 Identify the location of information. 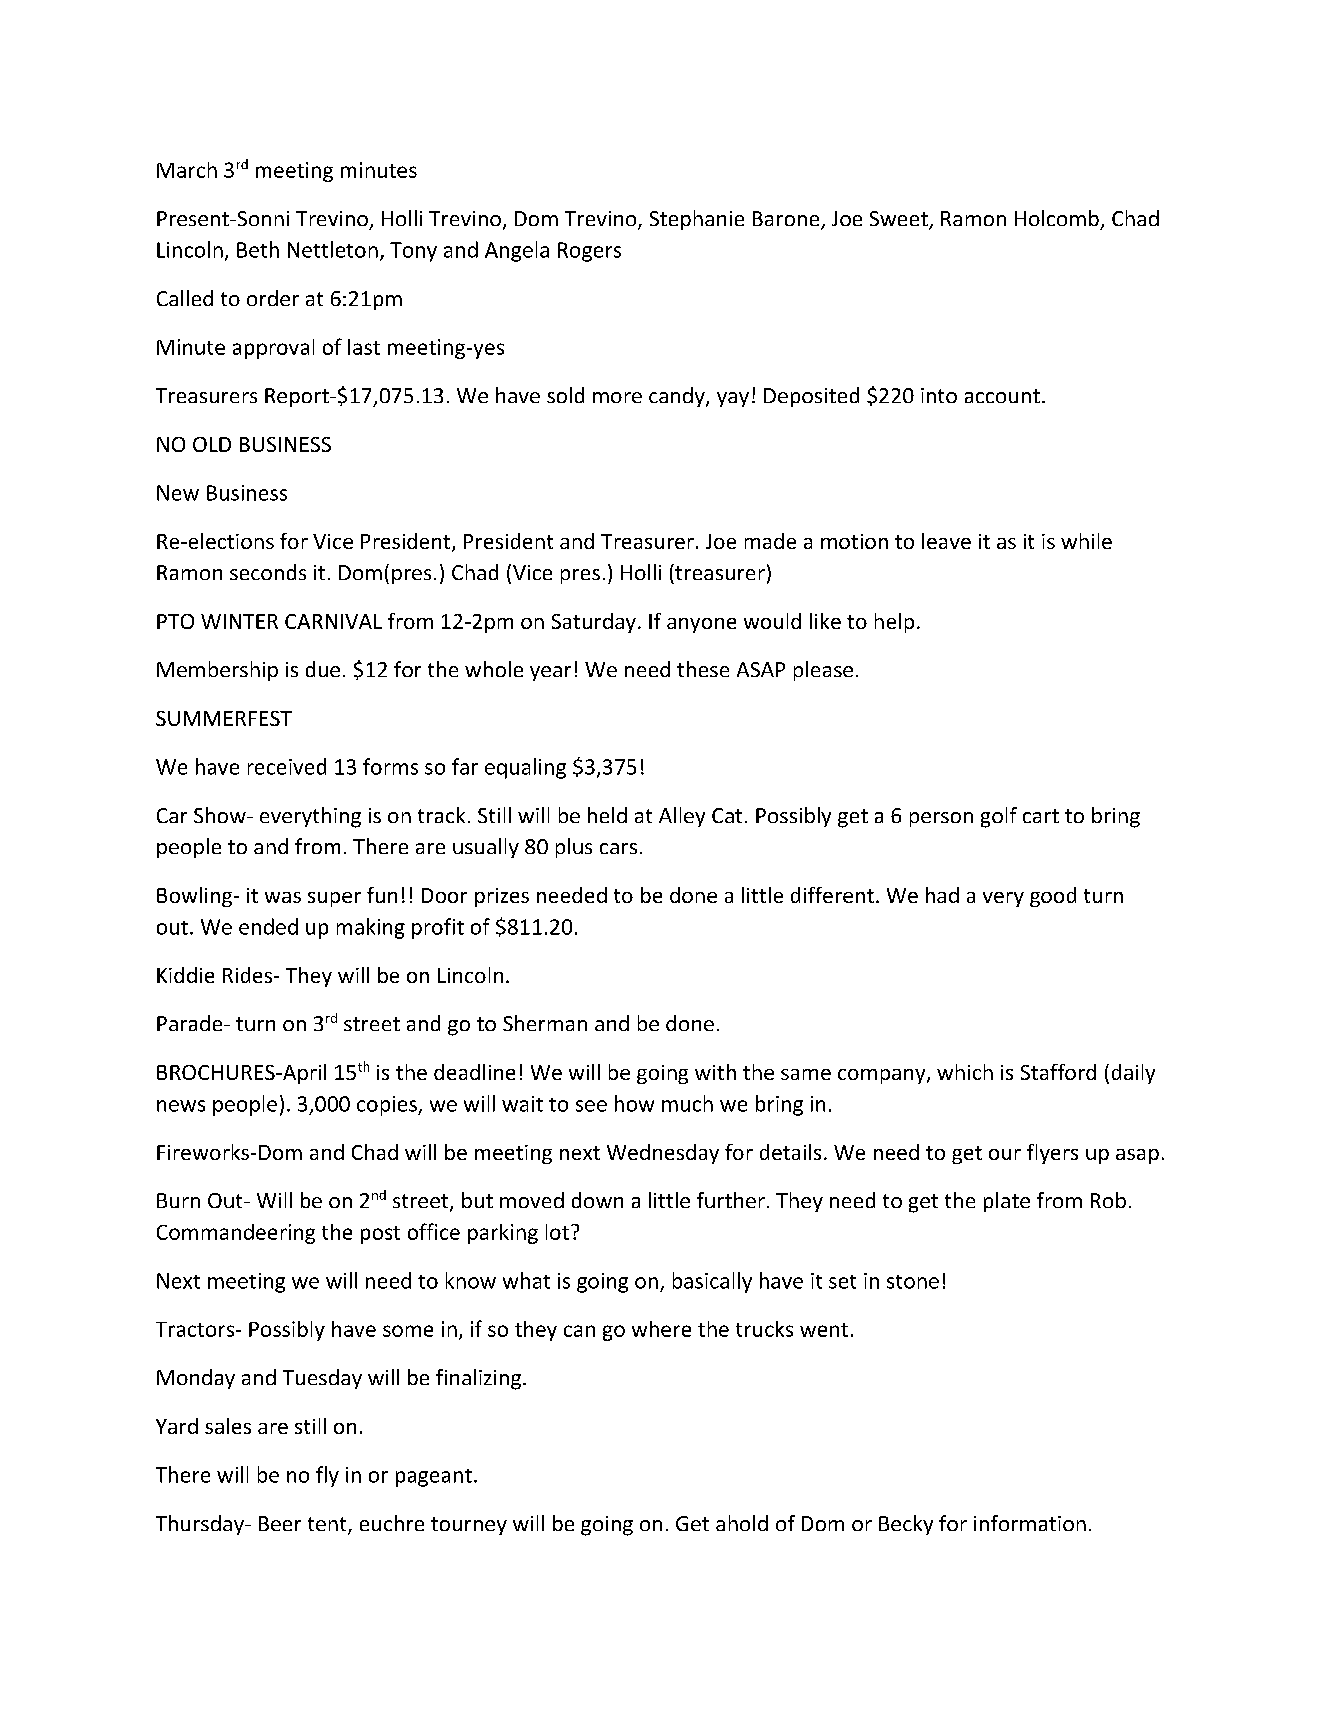
(1030, 1523).
